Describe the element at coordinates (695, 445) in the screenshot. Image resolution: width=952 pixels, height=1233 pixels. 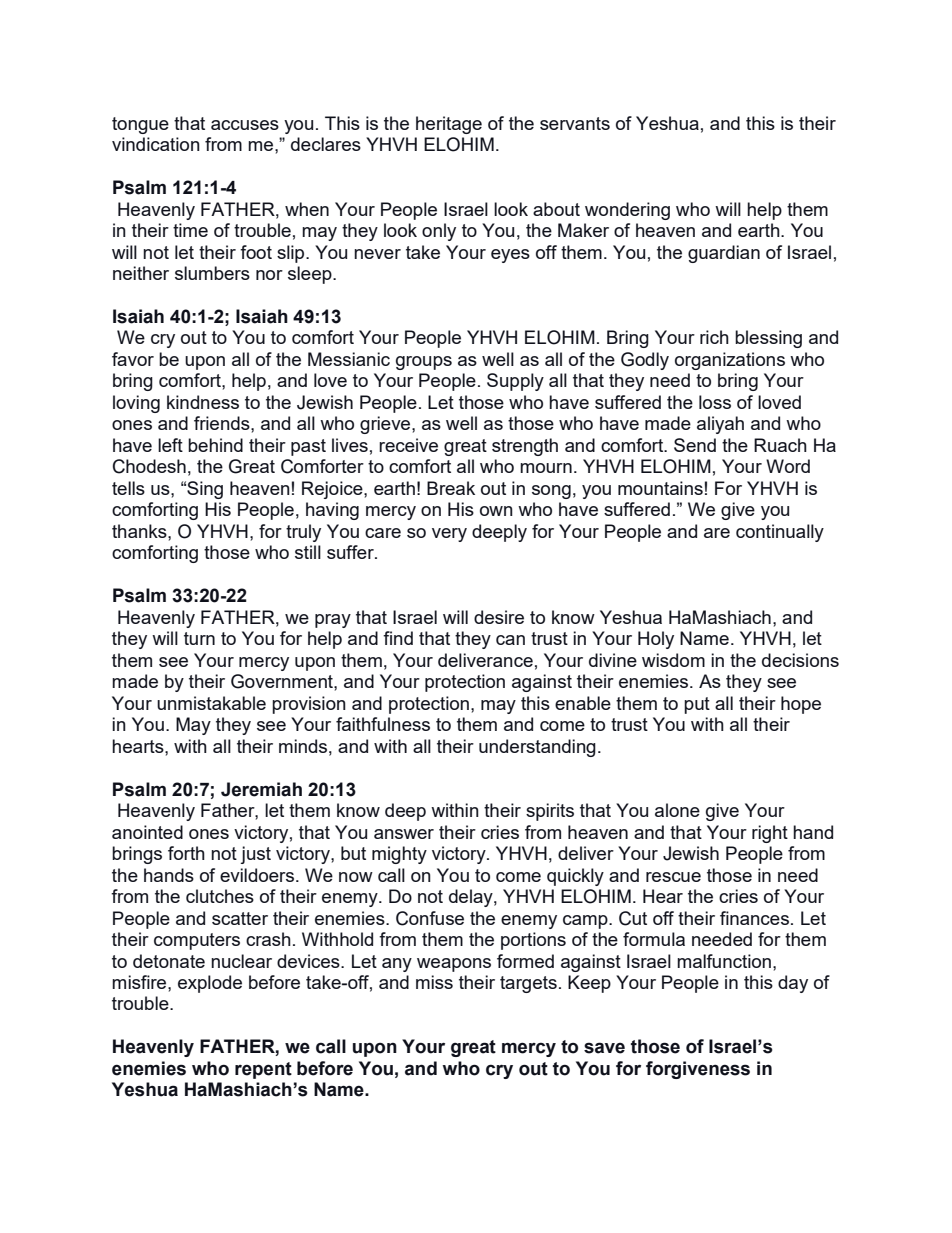
I see `Send` at that location.
